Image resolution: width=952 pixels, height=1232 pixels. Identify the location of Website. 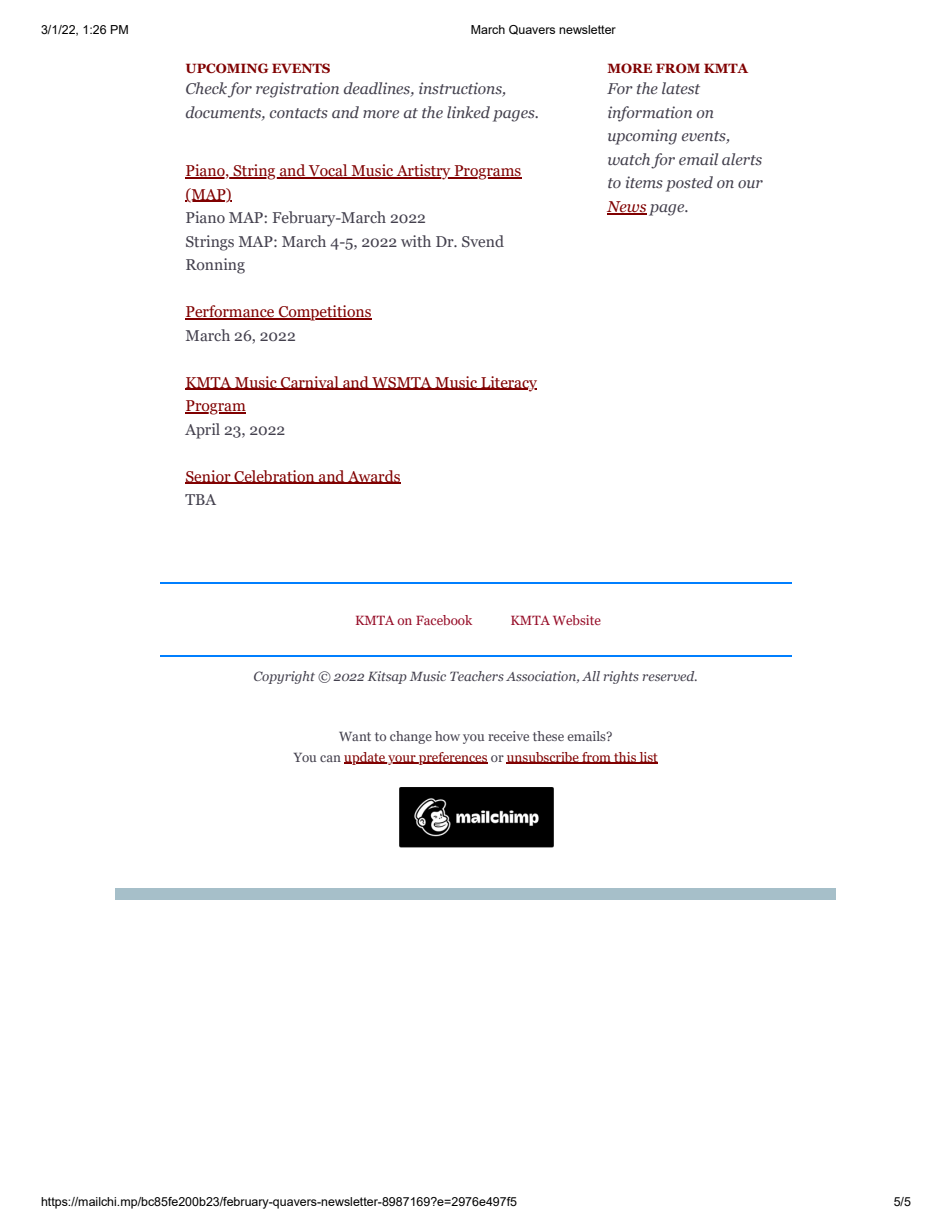
(577, 620).
